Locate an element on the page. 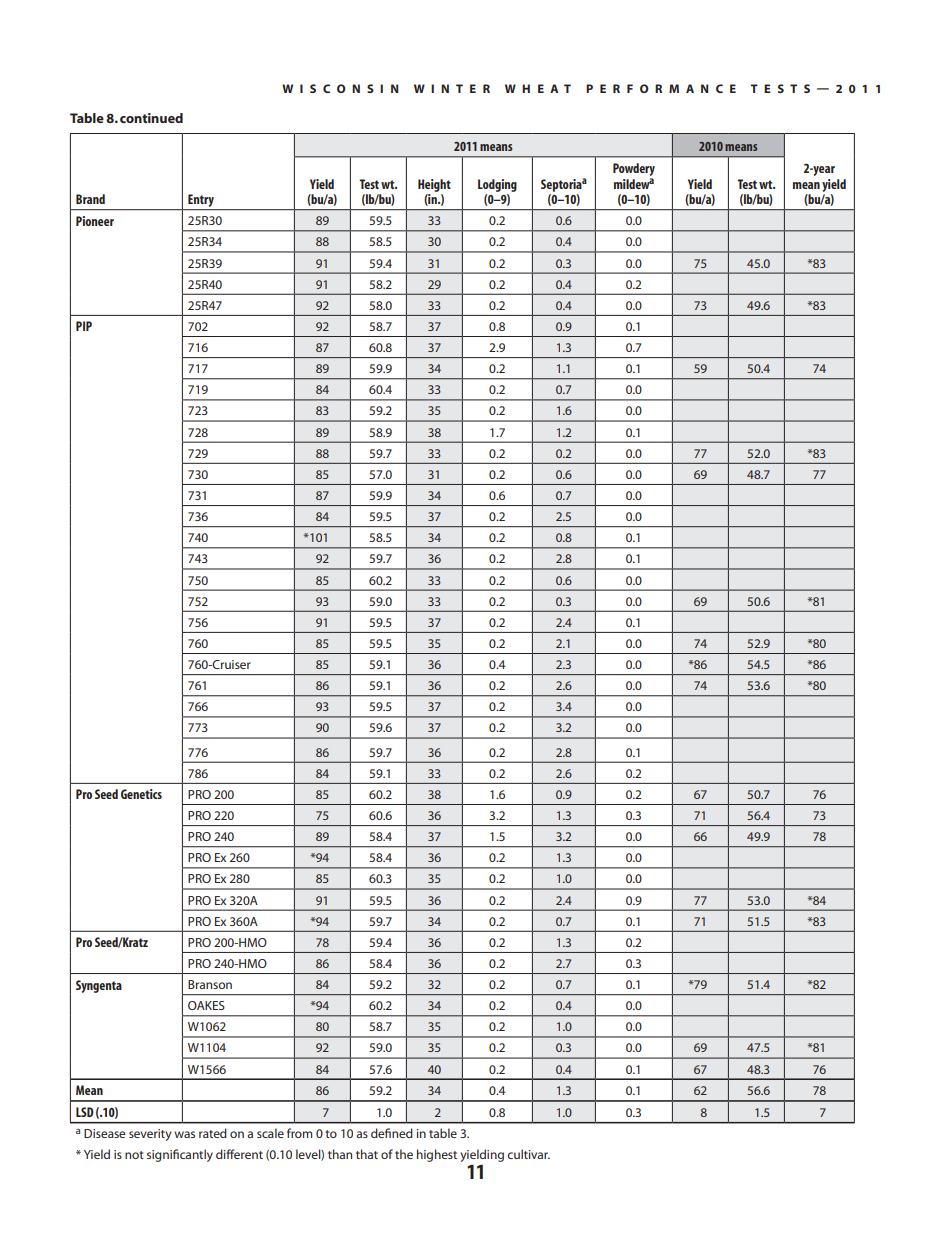 The width and height of the page is (952, 1233). cultivar is located at coordinates (528, 1154).
